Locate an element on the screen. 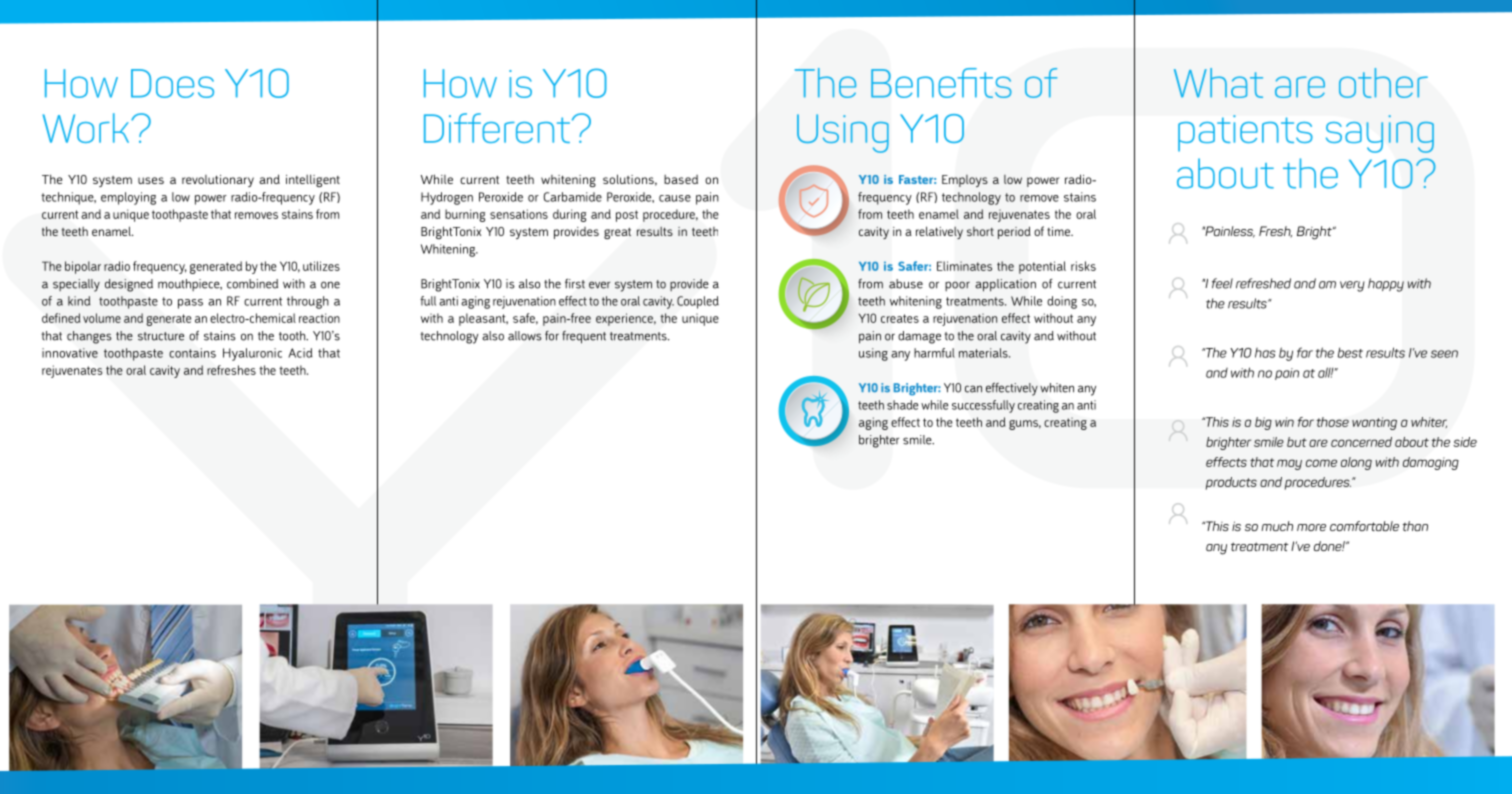  Benefits is located at coordinates (941, 83).
